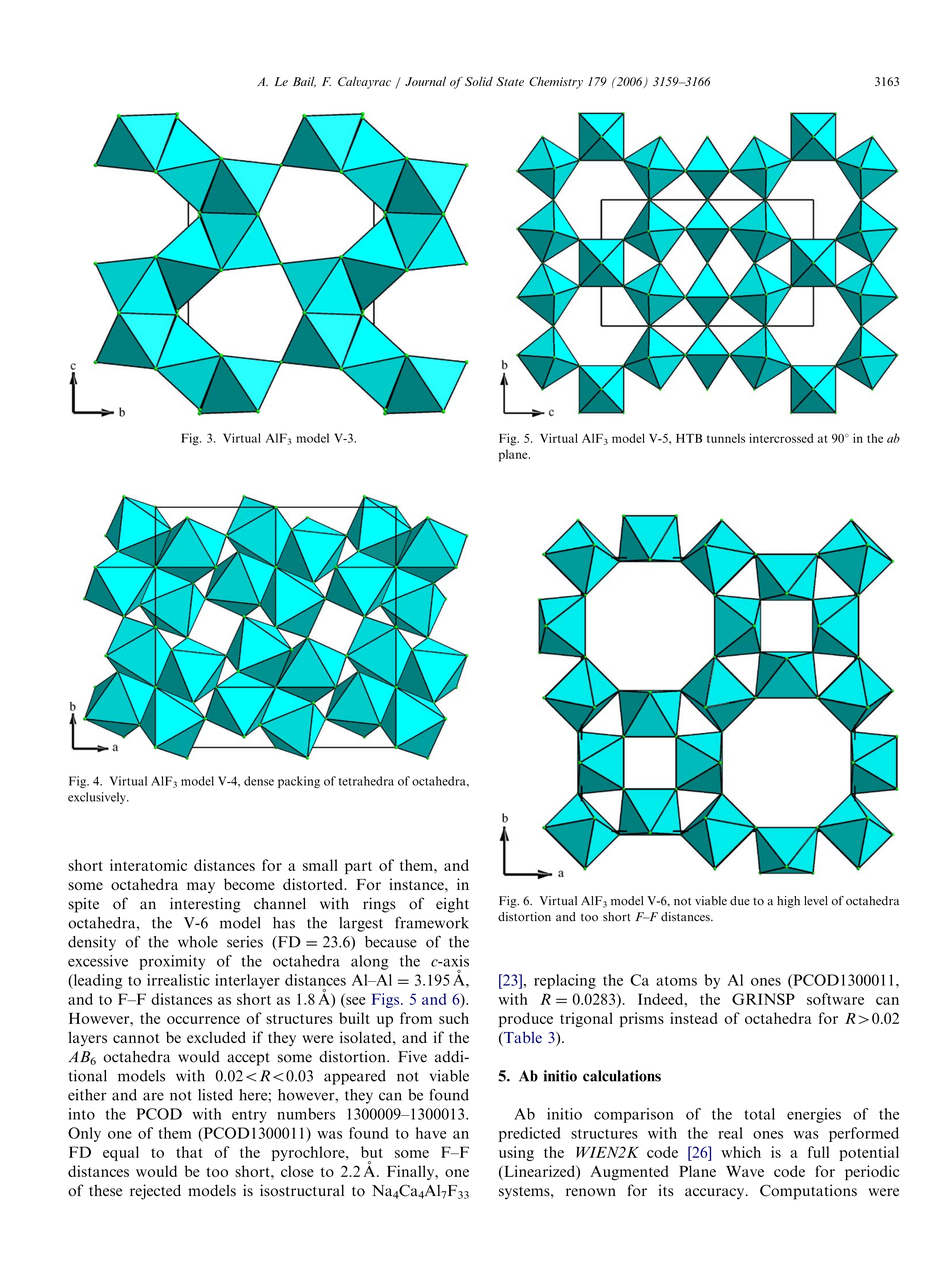  Describe the element at coordinates (189, 1152) in the screenshot. I see `that` at that location.
